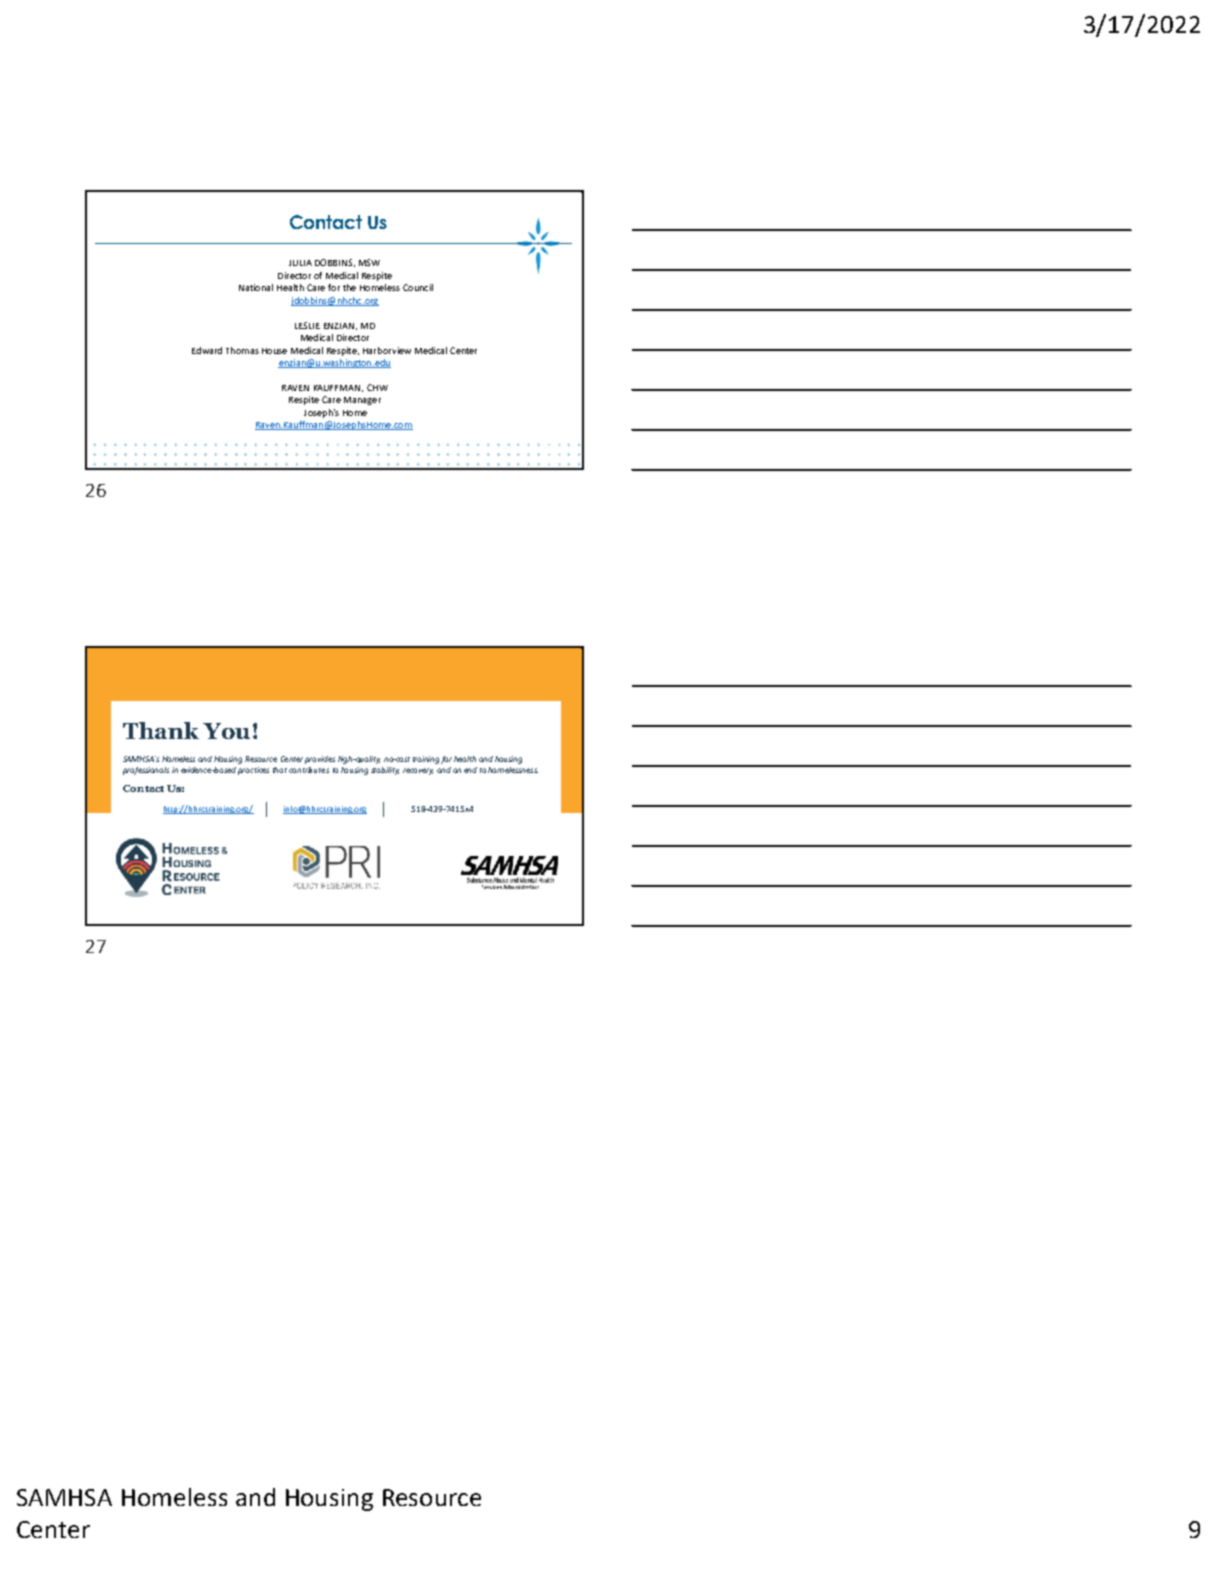  I want to click on JULIA, so click(300, 263).
